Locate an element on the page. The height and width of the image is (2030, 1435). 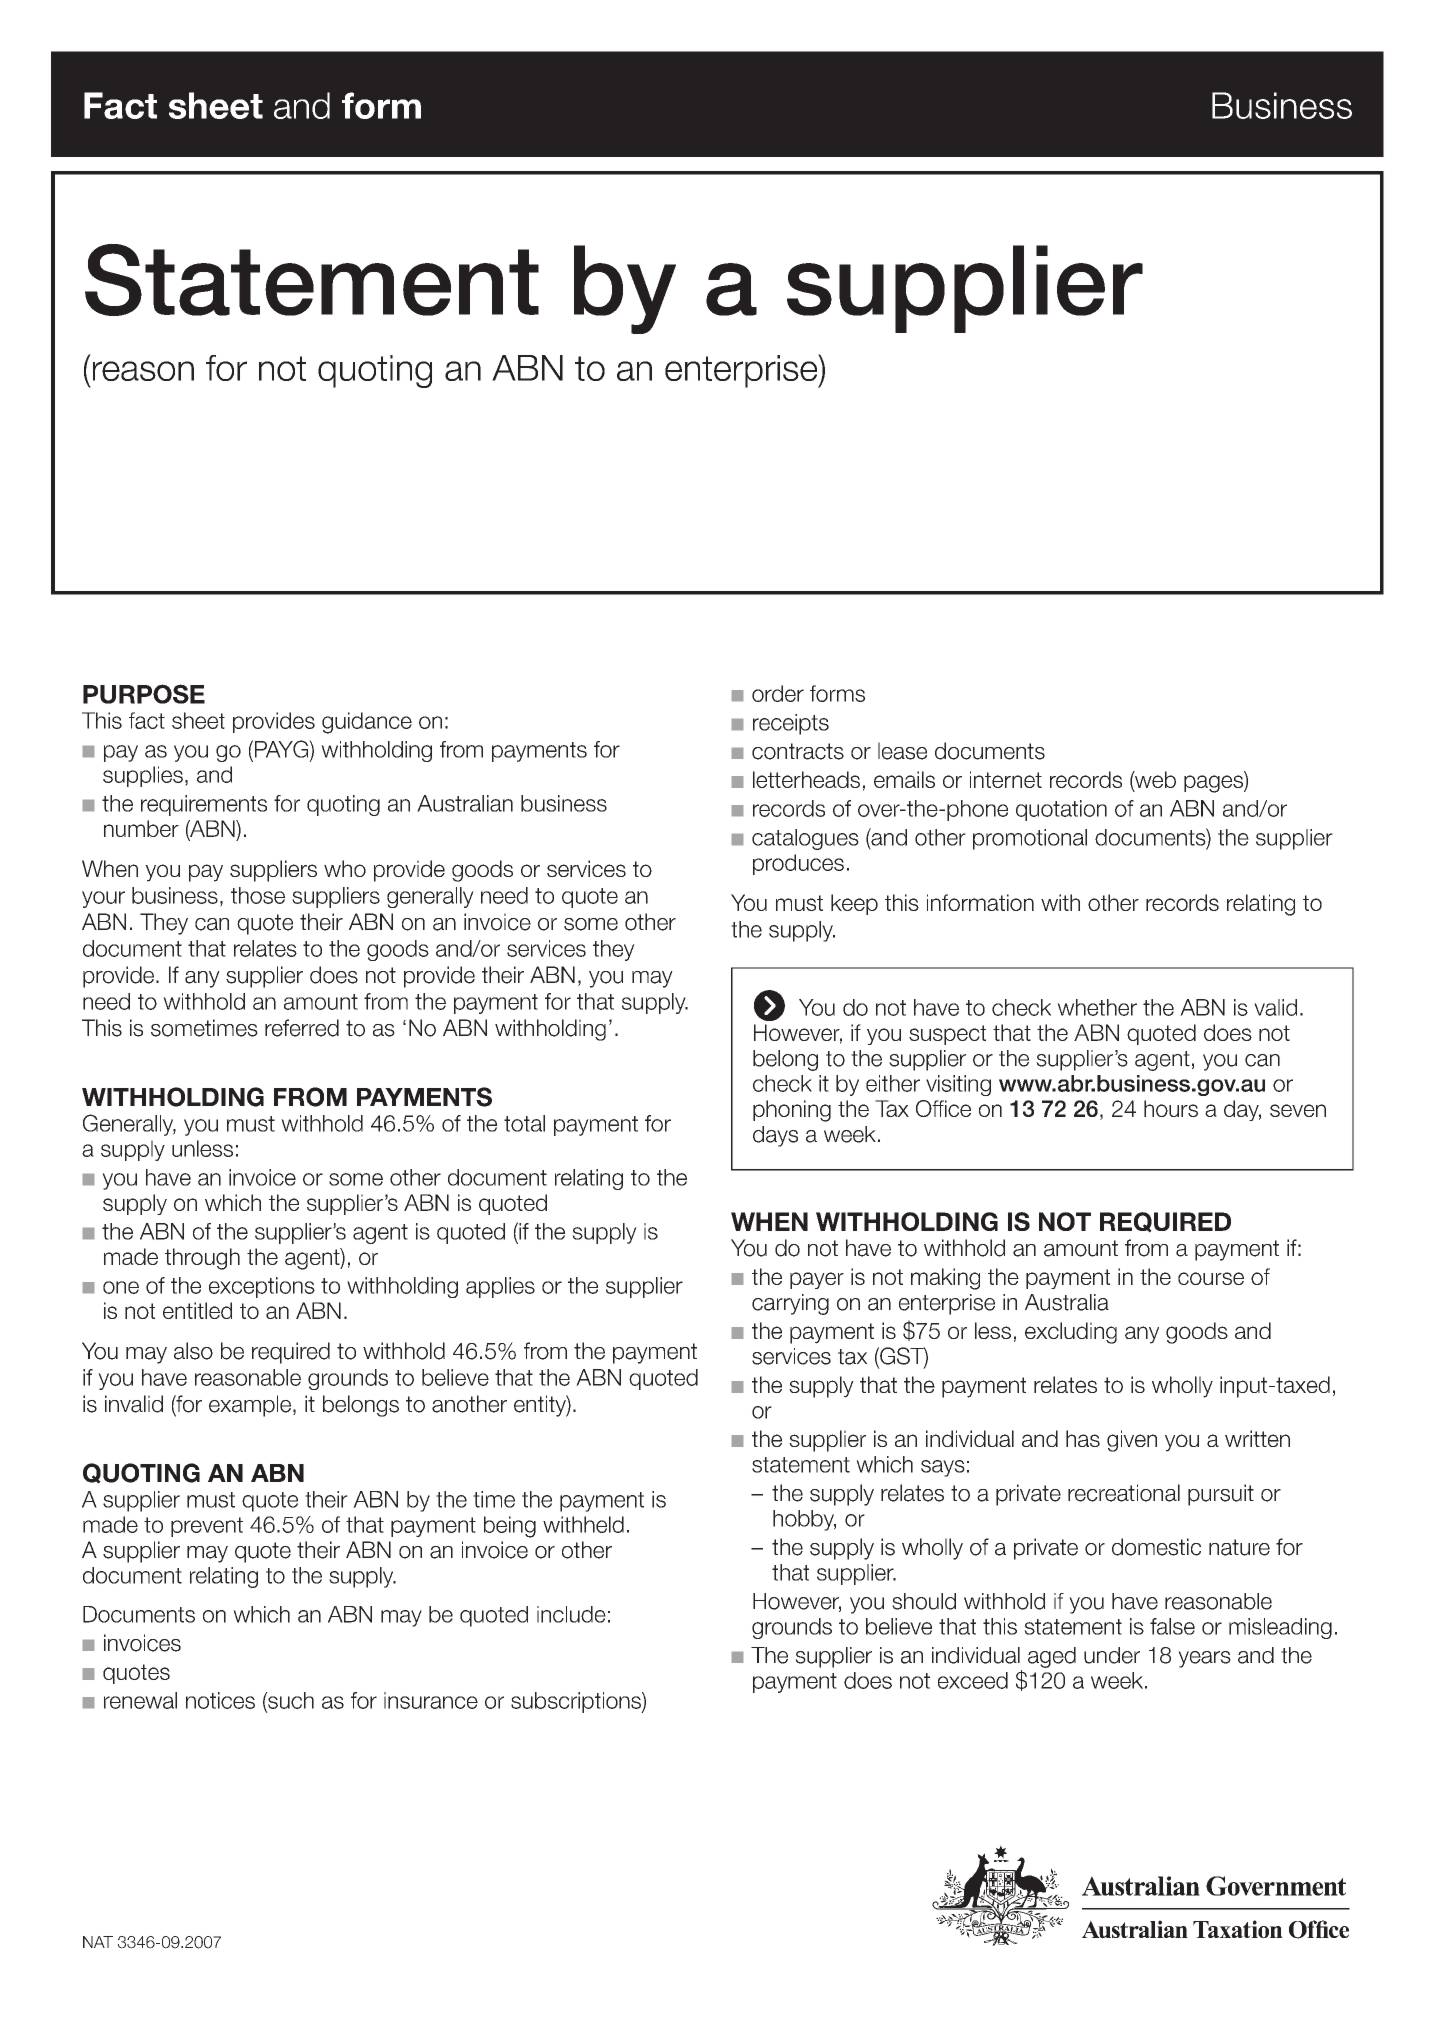
course is located at coordinates (1211, 1278).
